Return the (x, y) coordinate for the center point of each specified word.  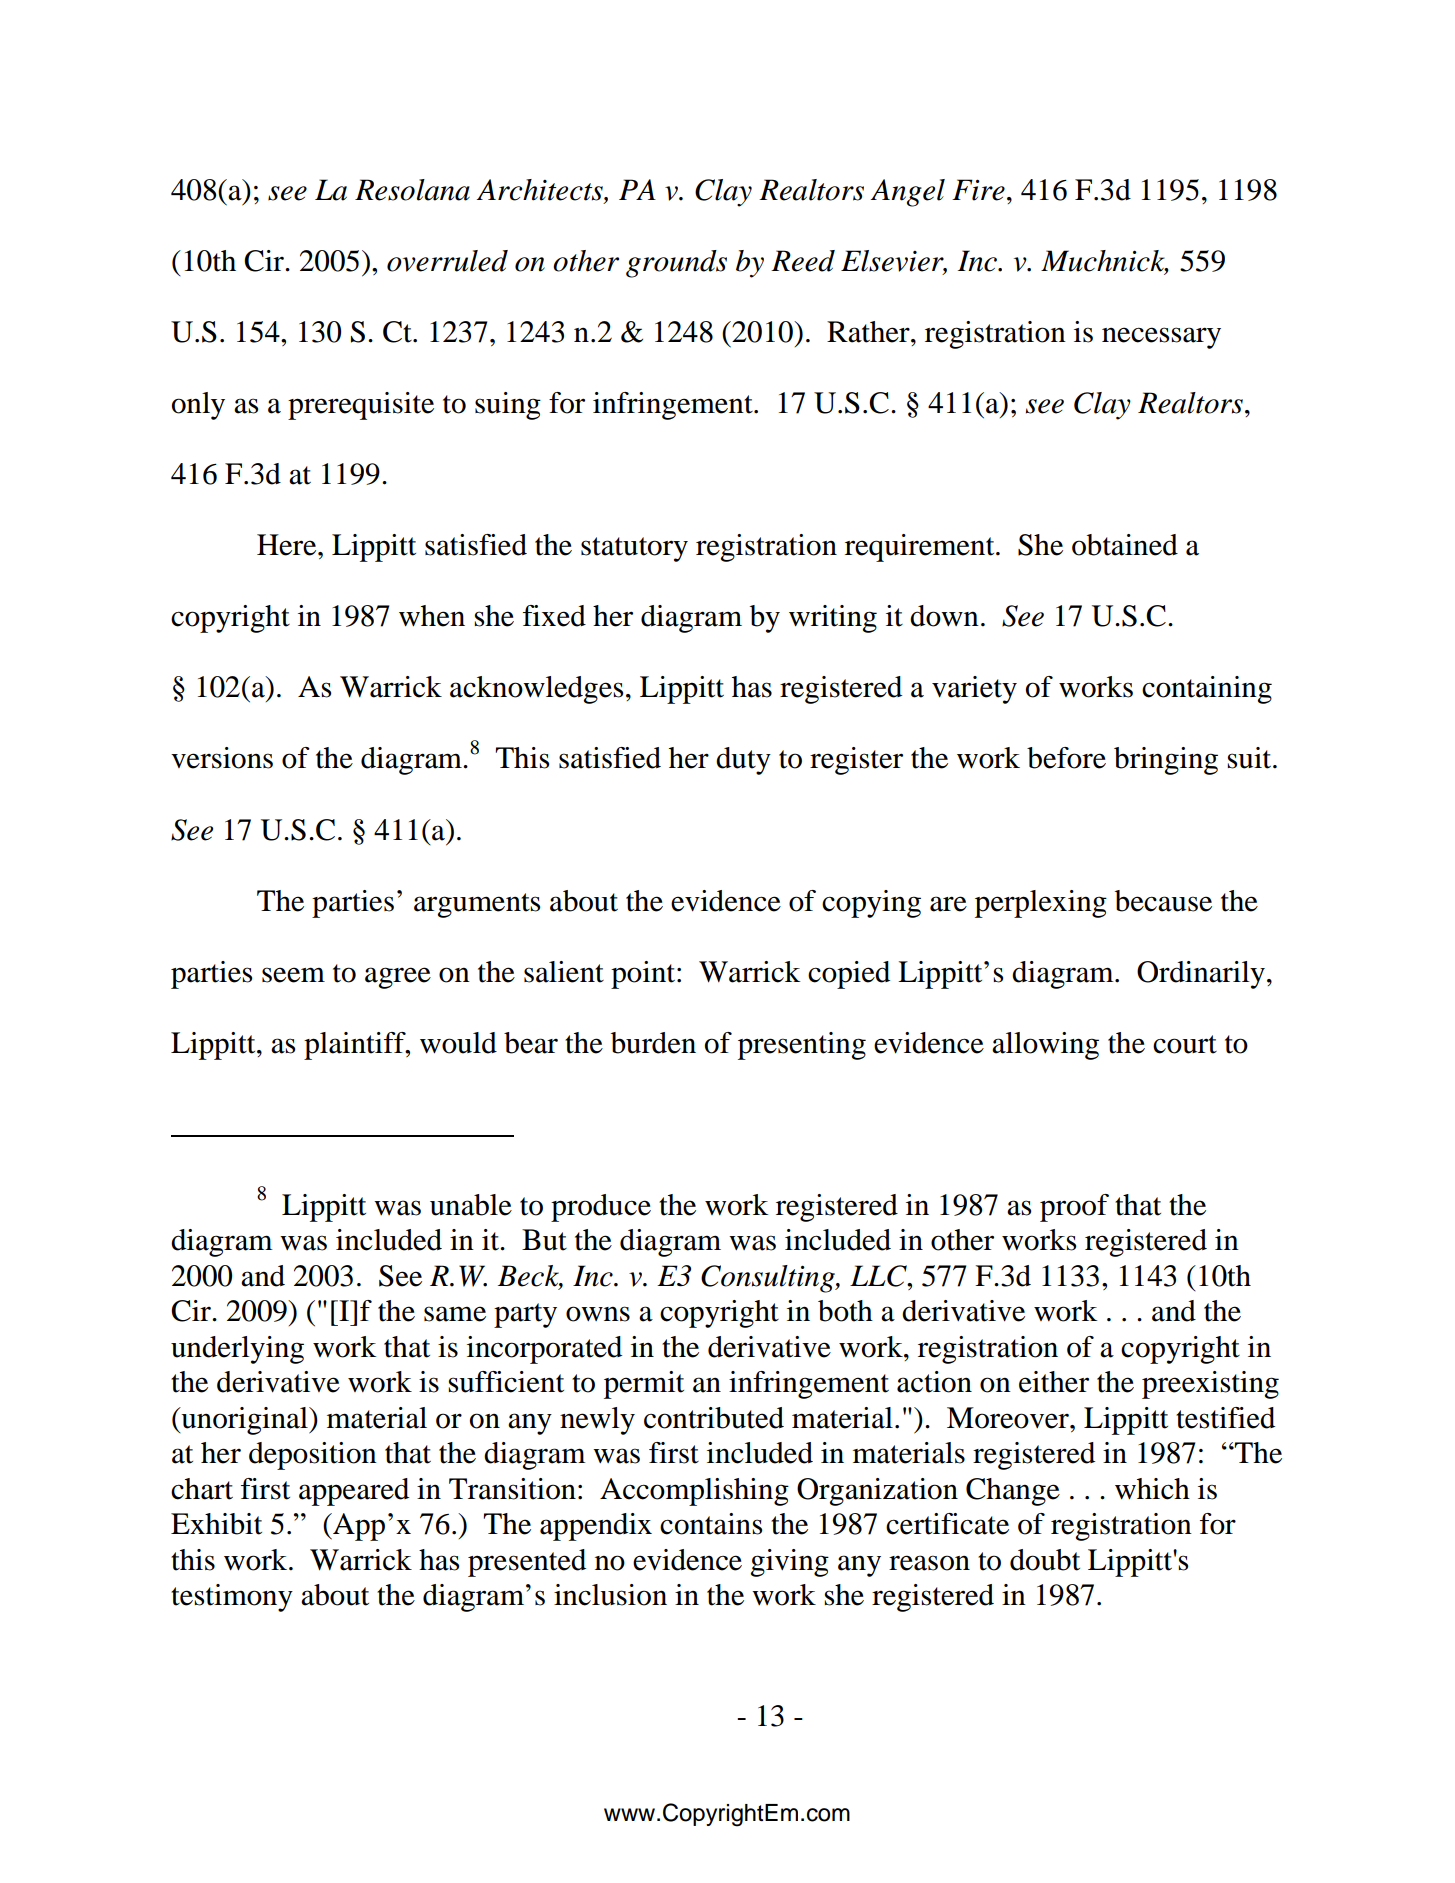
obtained (1125, 545)
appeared (354, 1492)
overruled (447, 261)
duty (743, 761)
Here (288, 545)
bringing (1166, 761)
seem (293, 975)
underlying (237, 1350)
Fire (978, 190)
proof (1074, 1208)
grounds (676, 264)
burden (653, 1043)
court (1185, 1044)
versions (222, 758)
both (845, 1311)
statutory (634, 549)
